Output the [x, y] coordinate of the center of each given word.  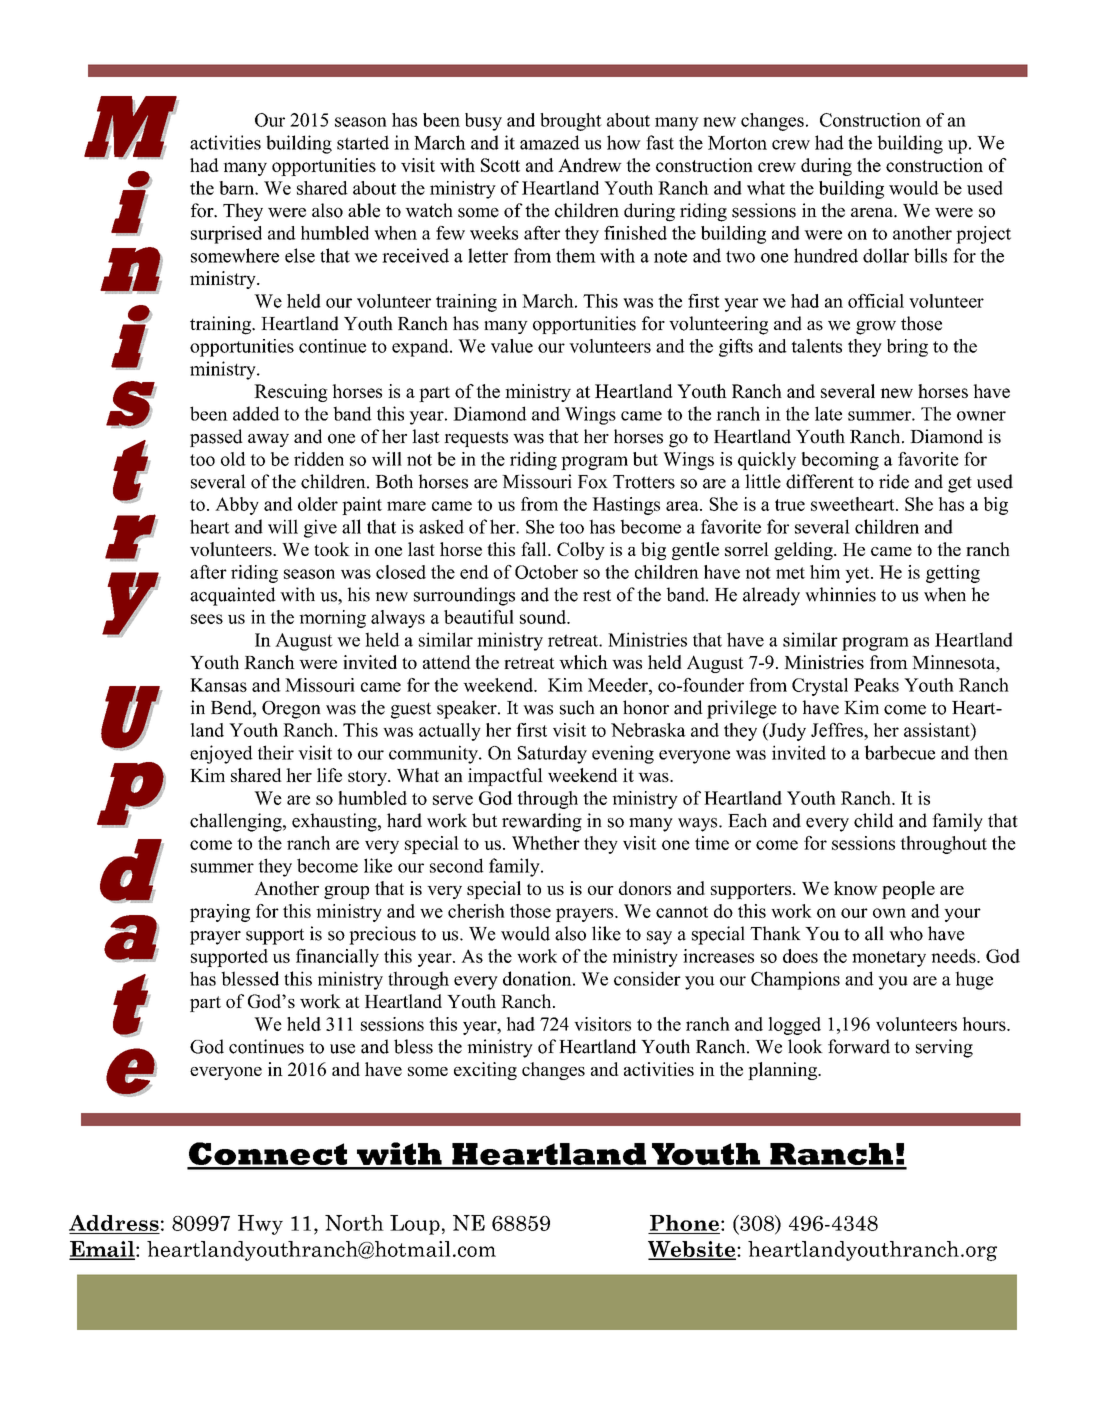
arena [873, 213]
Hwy [260, 1225]
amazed [550, 142]
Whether [546, 843]
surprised [226, 235]
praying [220, 913]
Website [693, 1250]
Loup [415, 1225]
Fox [593, 482]
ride [894, 481]
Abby [237, 506]
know [856, 888]
